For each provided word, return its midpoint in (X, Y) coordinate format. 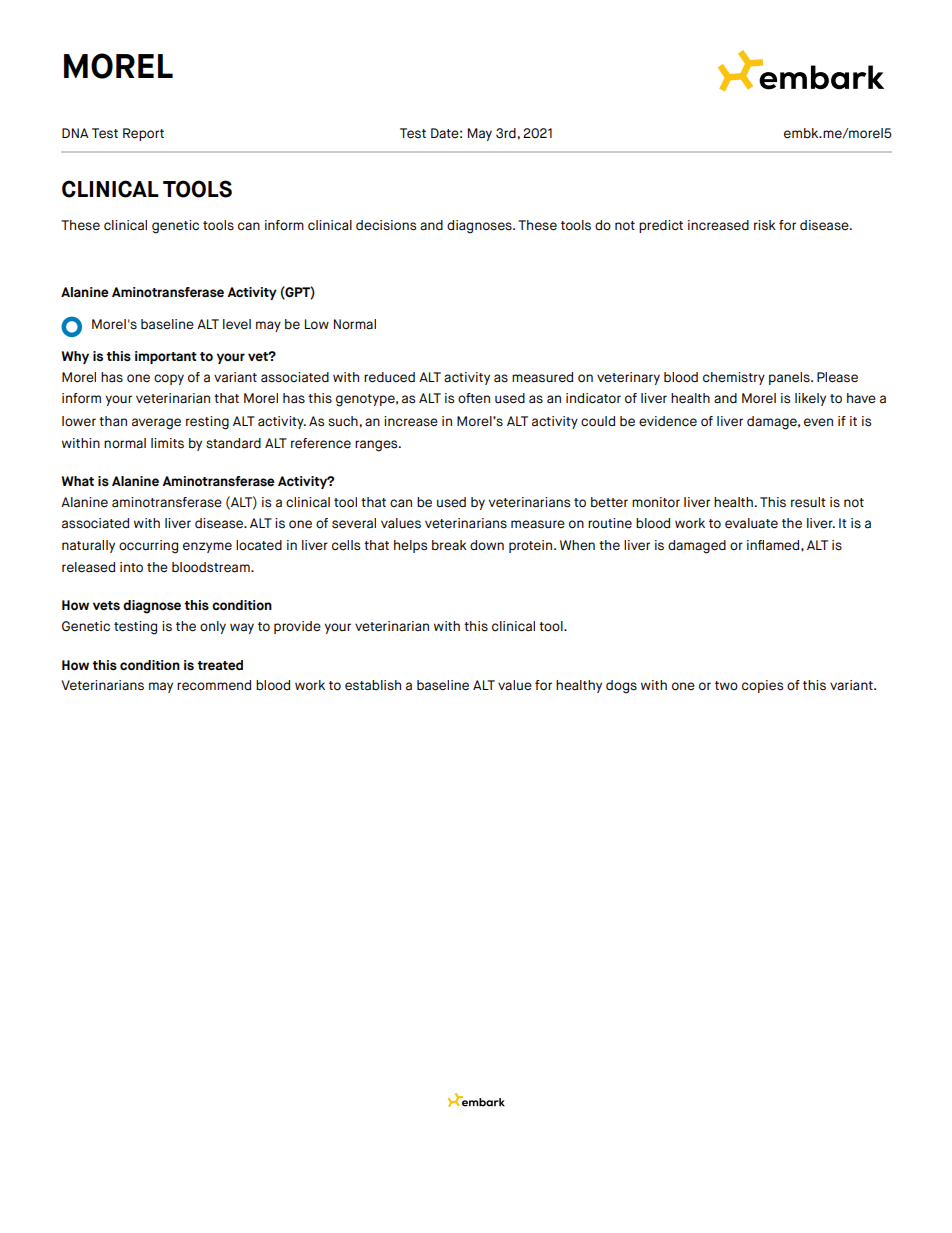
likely (810, 399)
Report (143, 134)
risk (765, 225)
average (156, 424)
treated (220, 665)
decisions (386, 225)
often (474, 398)
